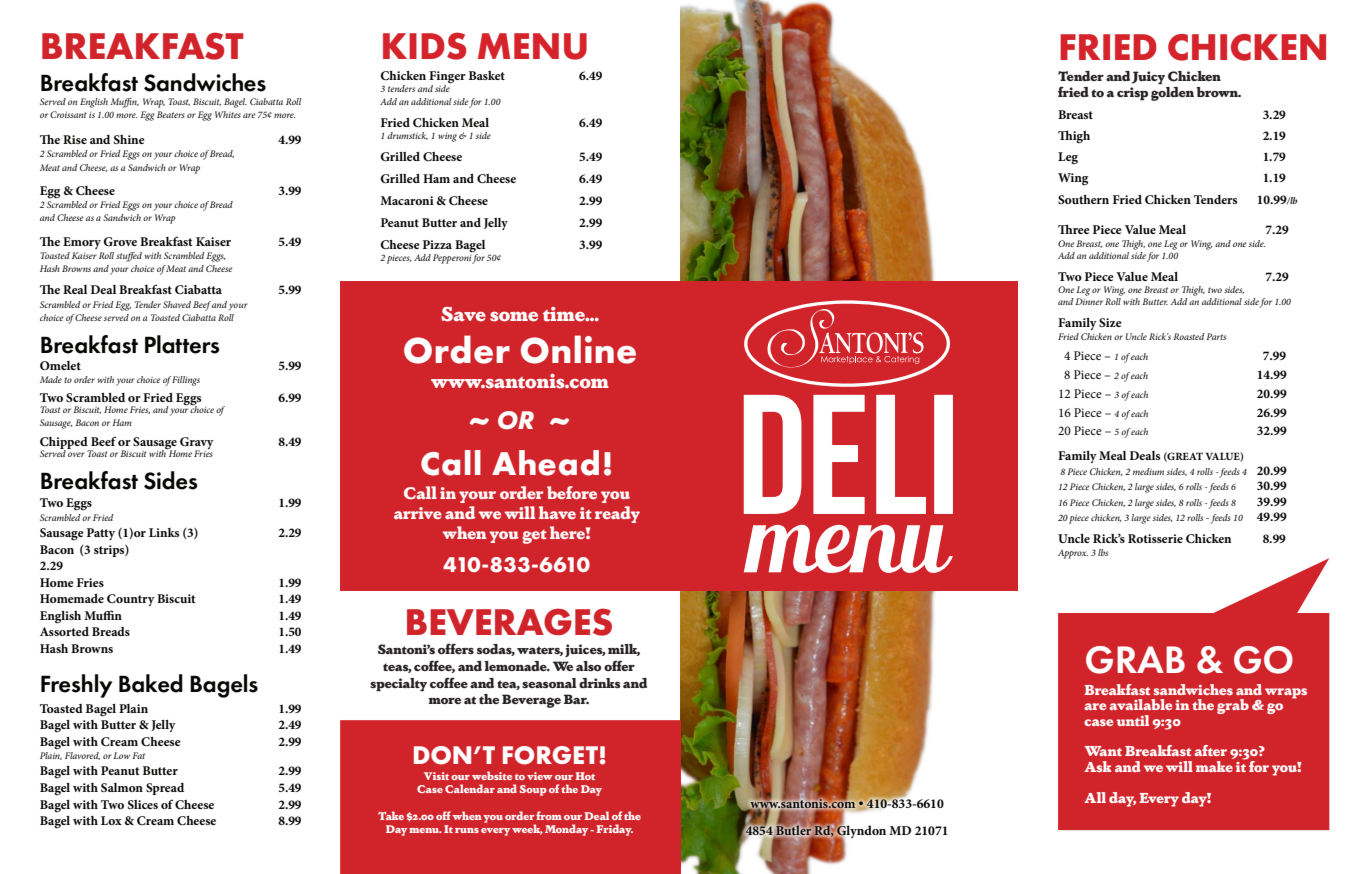 This screenshot has width=1372, height=874. What do you see at coordinates (1148, 471) in the screenshot?
I see `medium` at bounding box center [1148, 471].
